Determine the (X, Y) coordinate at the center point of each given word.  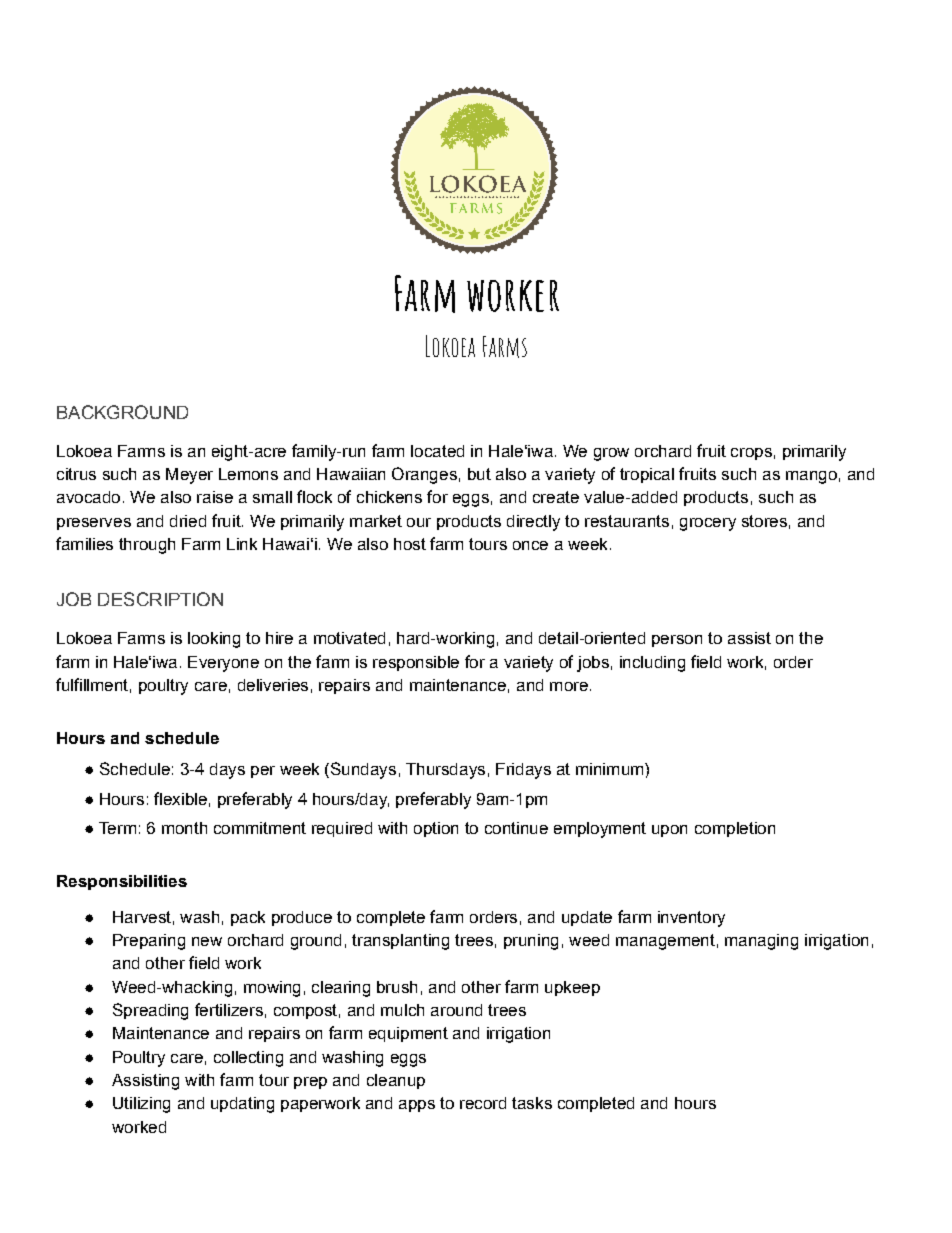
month (184, 828)
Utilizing (141, 1105)
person (677, 641)
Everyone (223, 664)
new (207, 941)
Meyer (189, 476)
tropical (647, 475)
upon (669, 831)
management (665, 942)
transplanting (400, 942)
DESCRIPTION (160, 599)
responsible (416, 663)
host (410, 544)
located (437, 451)
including (652, 664)
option (436, 829)
